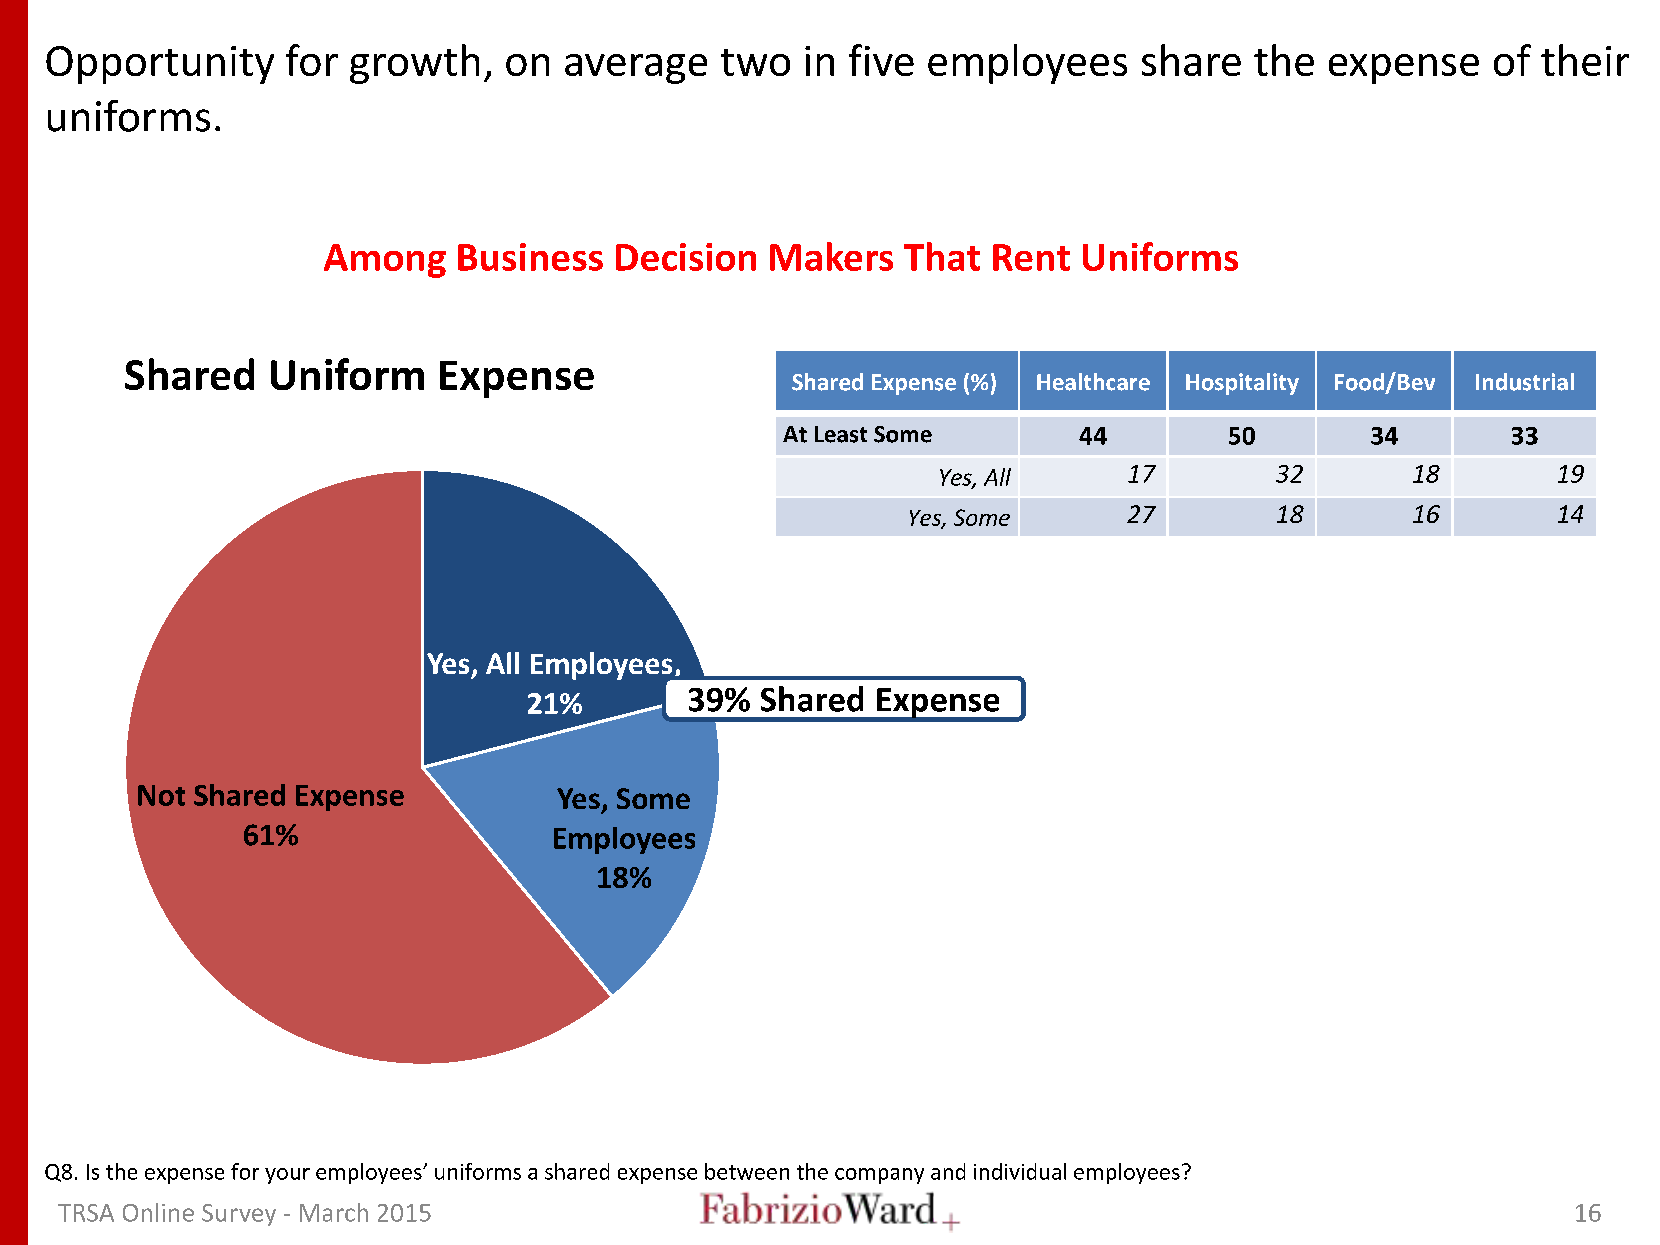 Image resolution: width=1660 pixels, height=1245 pixels. I want to click on five, so click(881, 60).
